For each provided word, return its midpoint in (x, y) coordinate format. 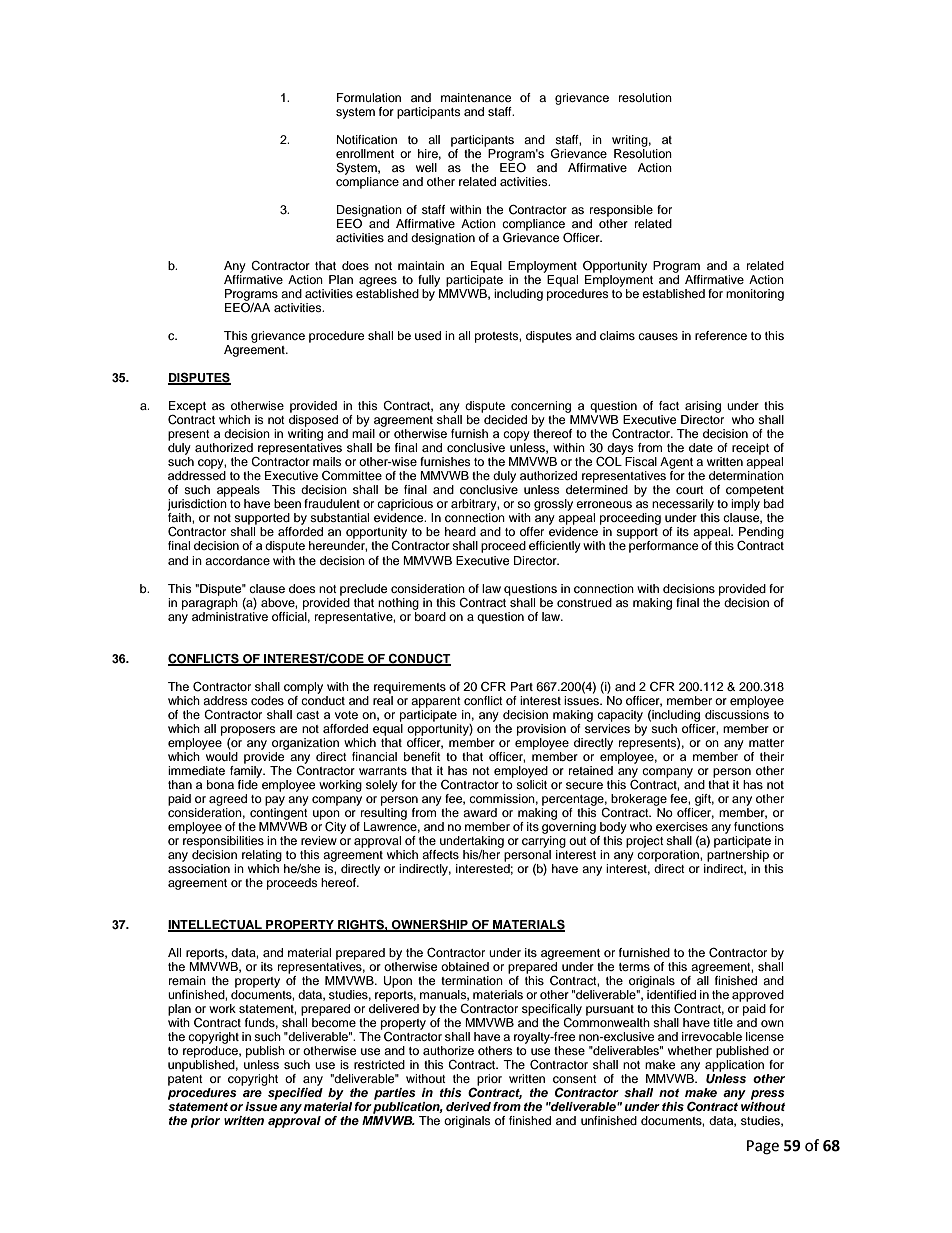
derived (468, 1106)
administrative (230, 615)
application (734, 1064)
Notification (367, 139)
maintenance (476, 97)
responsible (621, 211)
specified (295, 1092)
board (429, 615)
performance (664, 547)
